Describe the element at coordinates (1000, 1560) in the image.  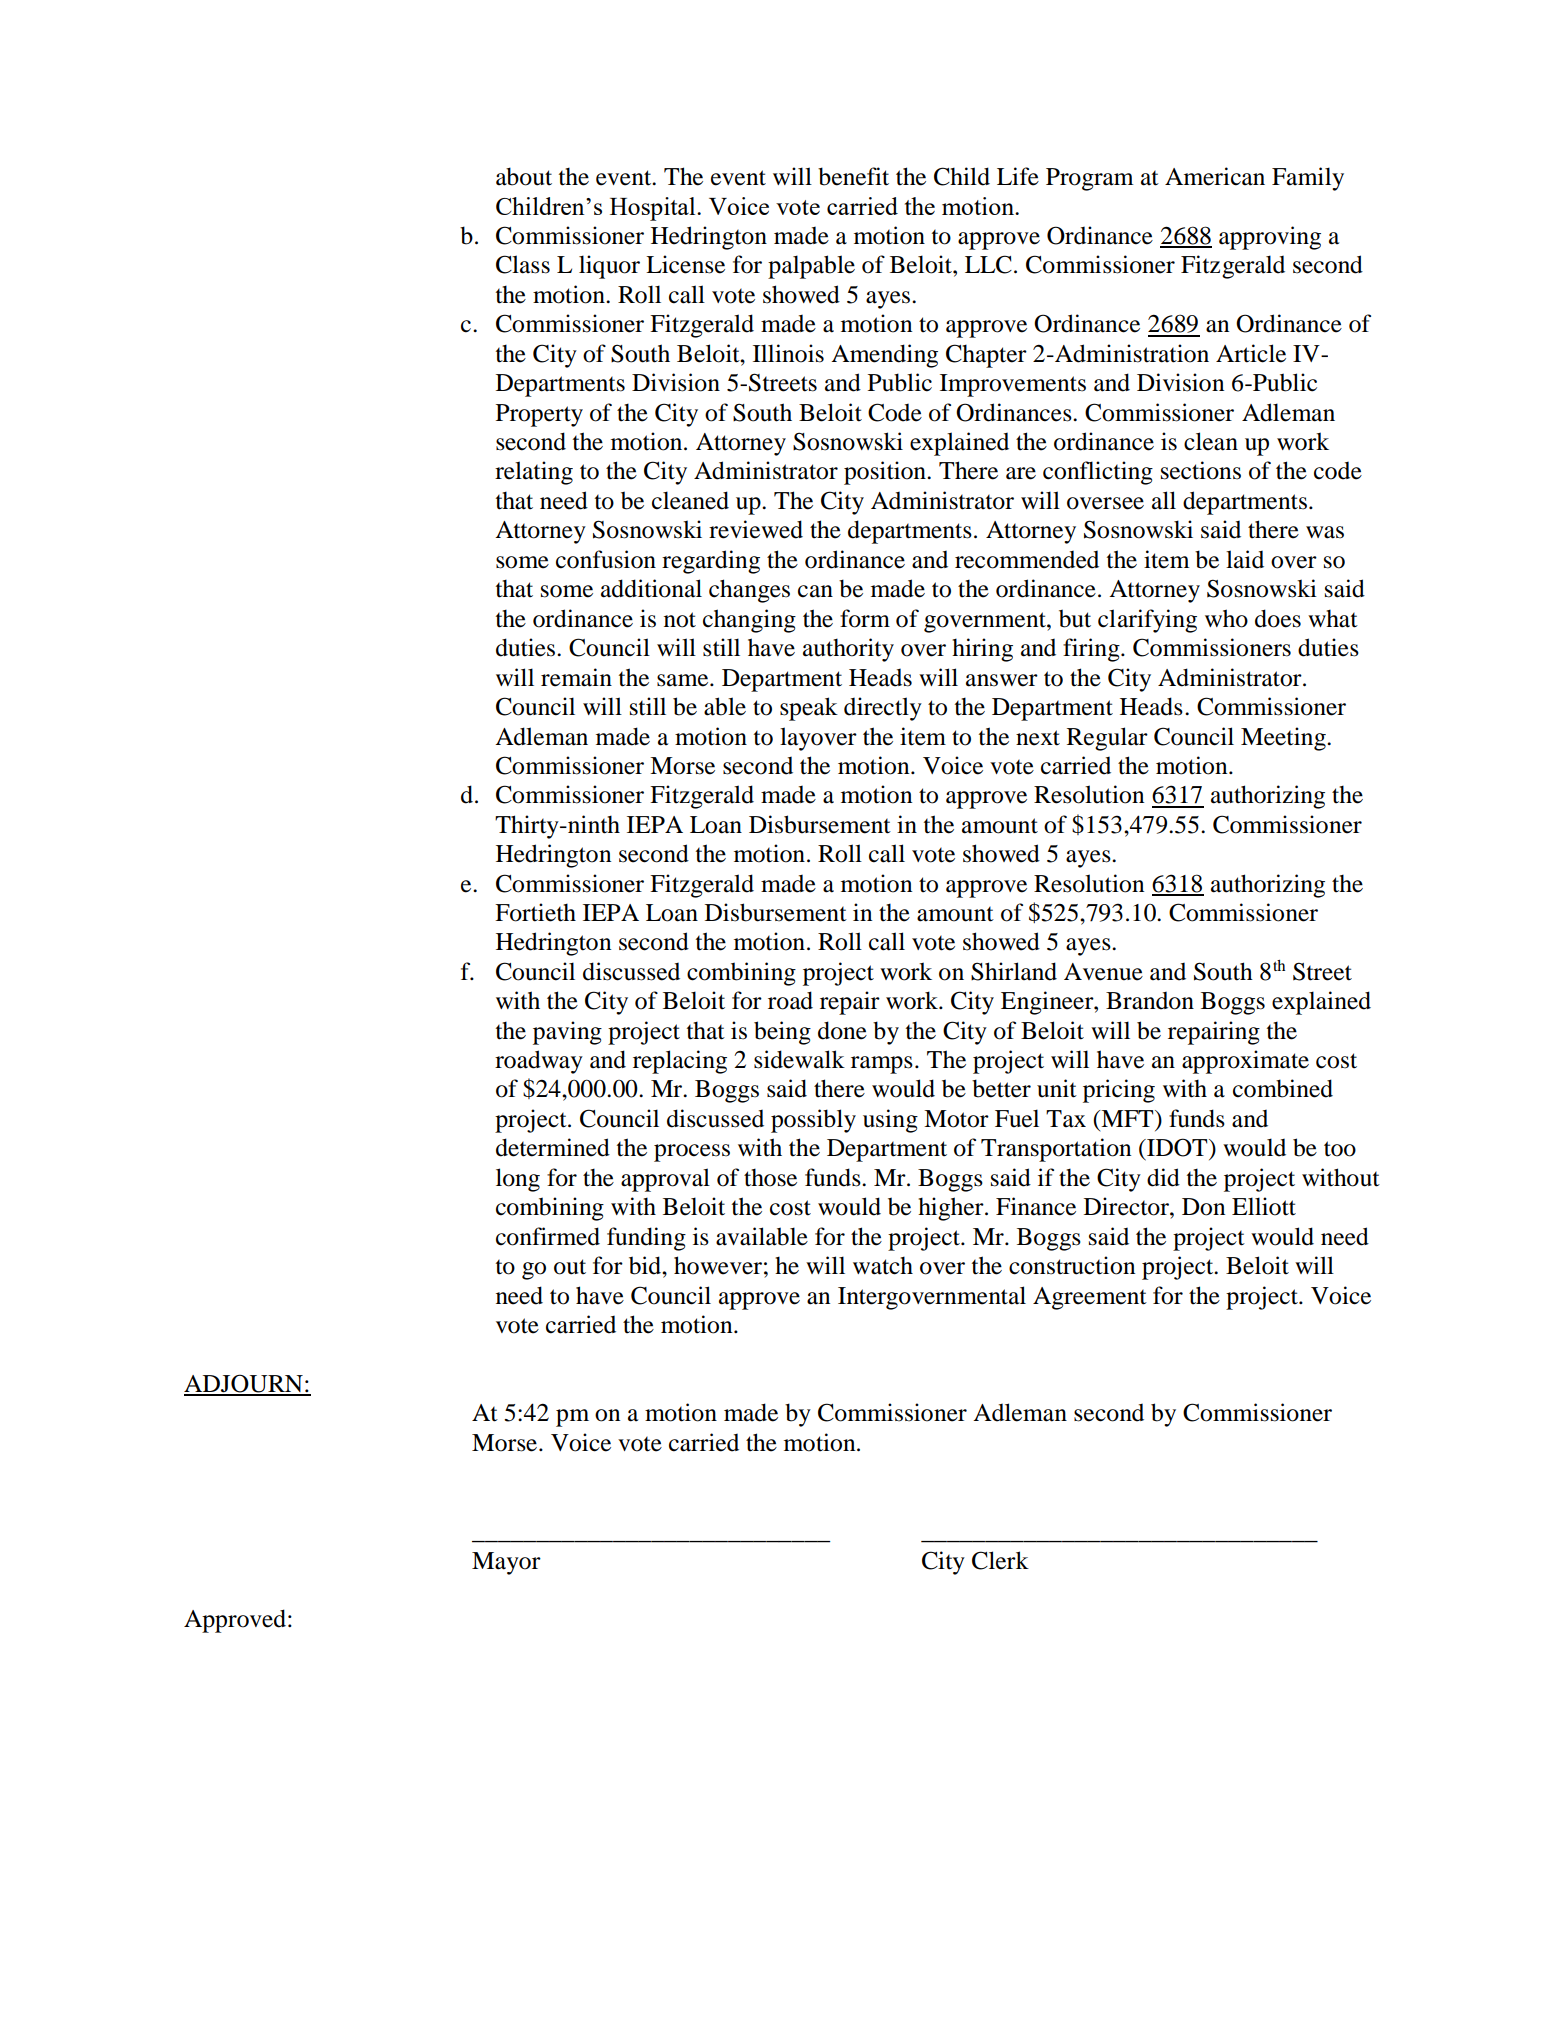
I see `Clerk` at that location.
